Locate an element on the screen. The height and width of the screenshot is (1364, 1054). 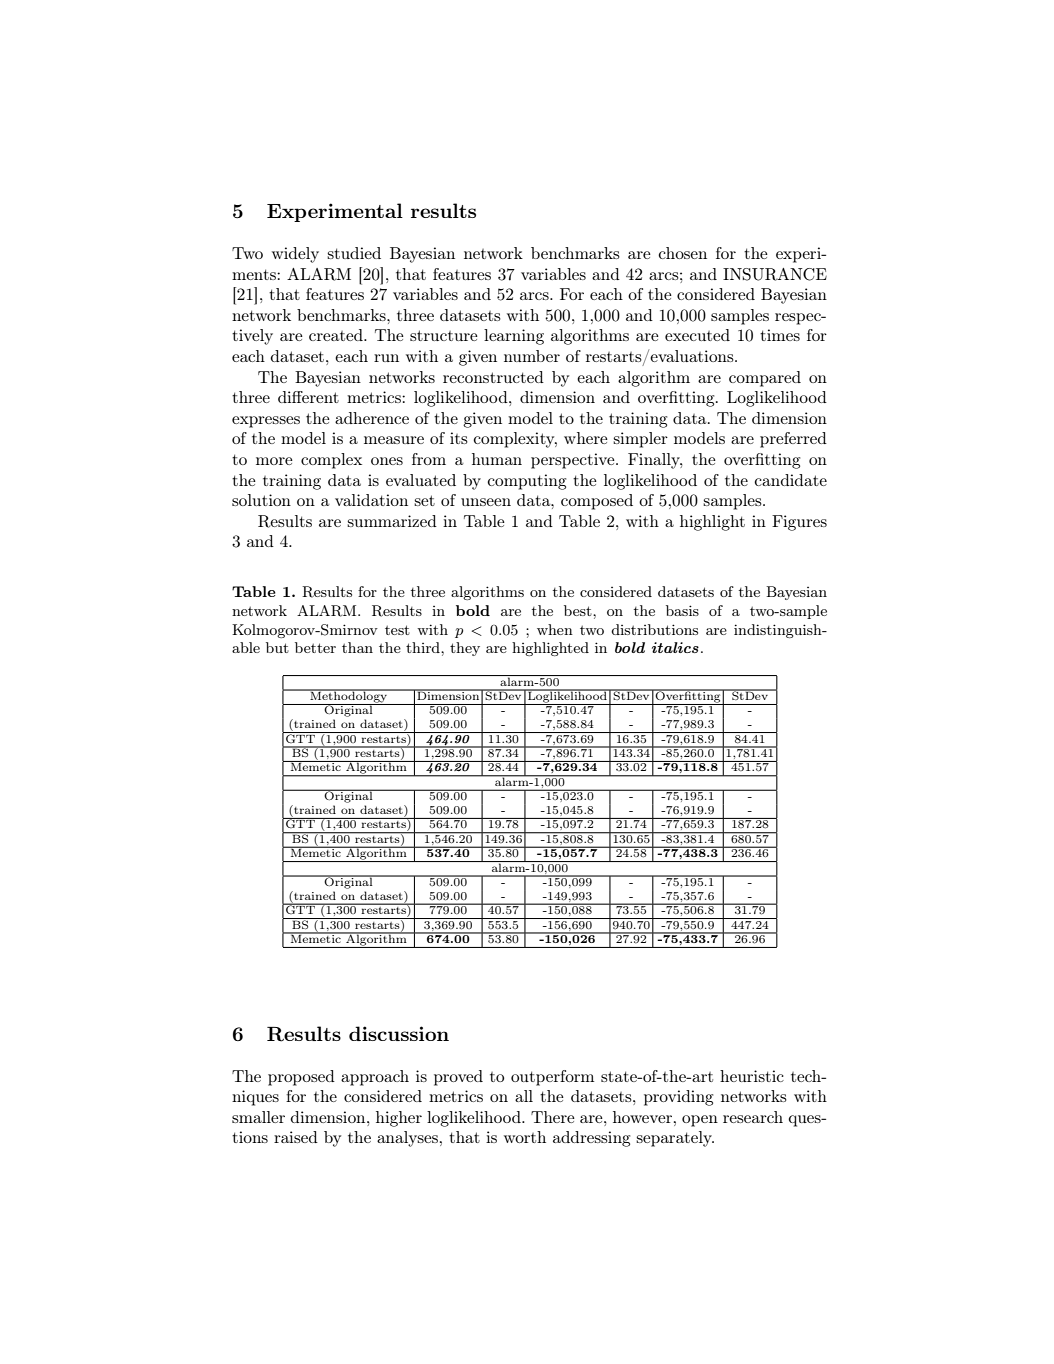
INSURANCE is located at coordinates (775, 274).
